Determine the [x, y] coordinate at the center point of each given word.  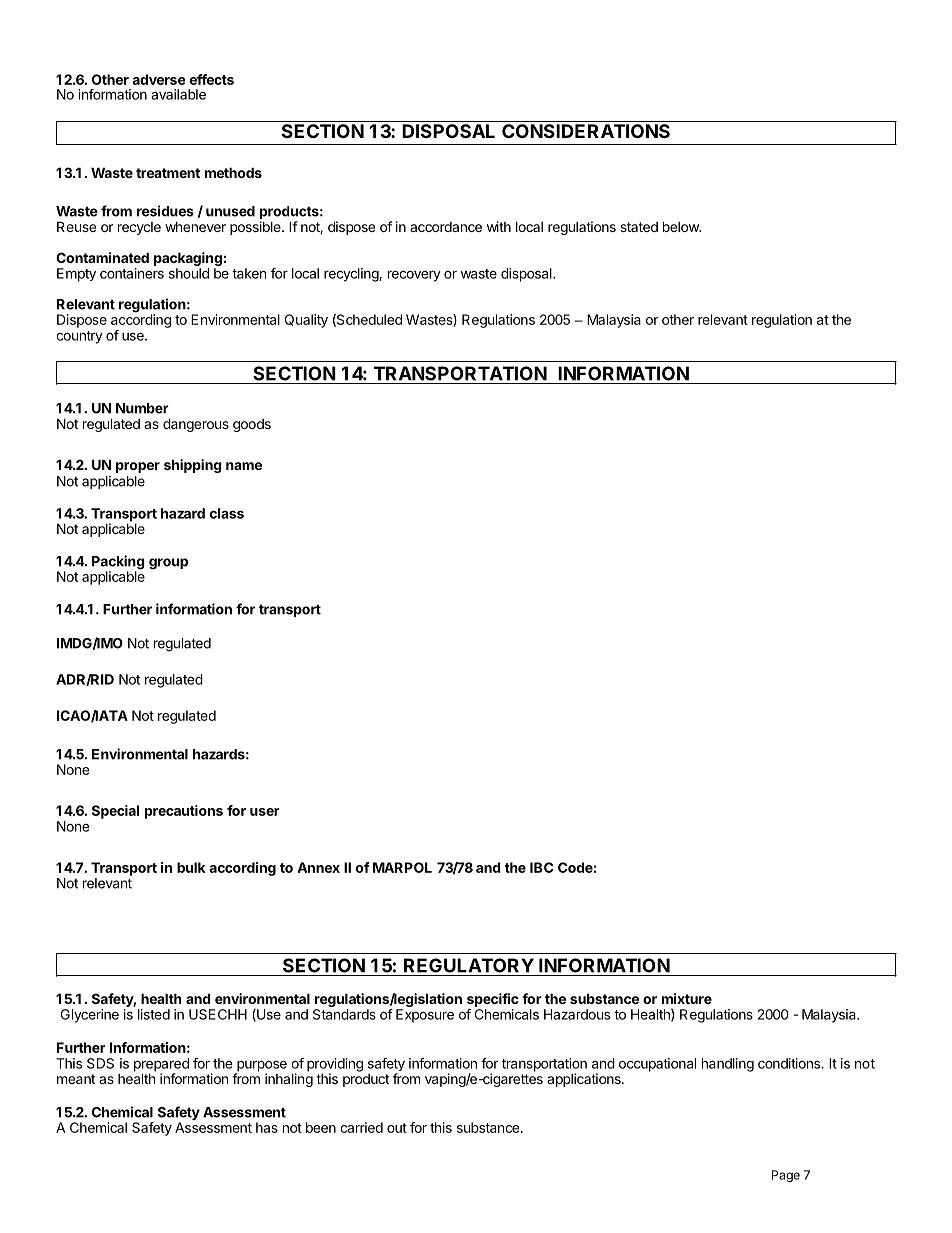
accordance [446, 227]
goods [252, 425]
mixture [687, 998]
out [397, 1128]
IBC [541, 867]
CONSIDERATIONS [586, 131]
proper [138, 467]
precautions [184, 812]
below [682, 226]
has [267, 1127]
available [178, 94]
